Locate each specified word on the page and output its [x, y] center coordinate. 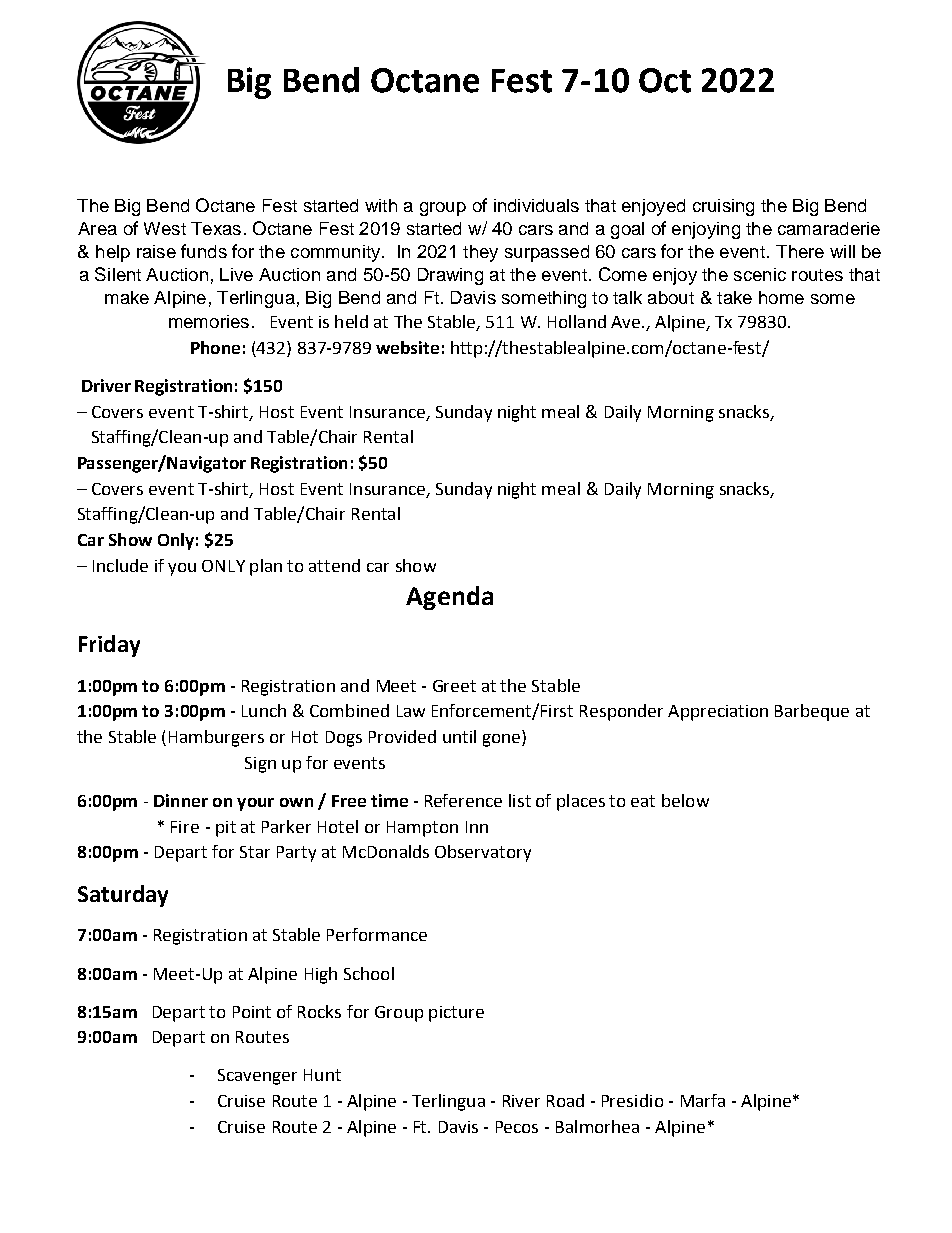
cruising [723, 207]
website [407, 347]
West [165, 228]
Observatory [483, 853]
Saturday [123, 896]
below [685, 800]
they [480, 253]
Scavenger [257, 1077]
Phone [215, 347]
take [734, 297]
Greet [454, 686]
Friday [109, 646]
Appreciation [718, 713]
